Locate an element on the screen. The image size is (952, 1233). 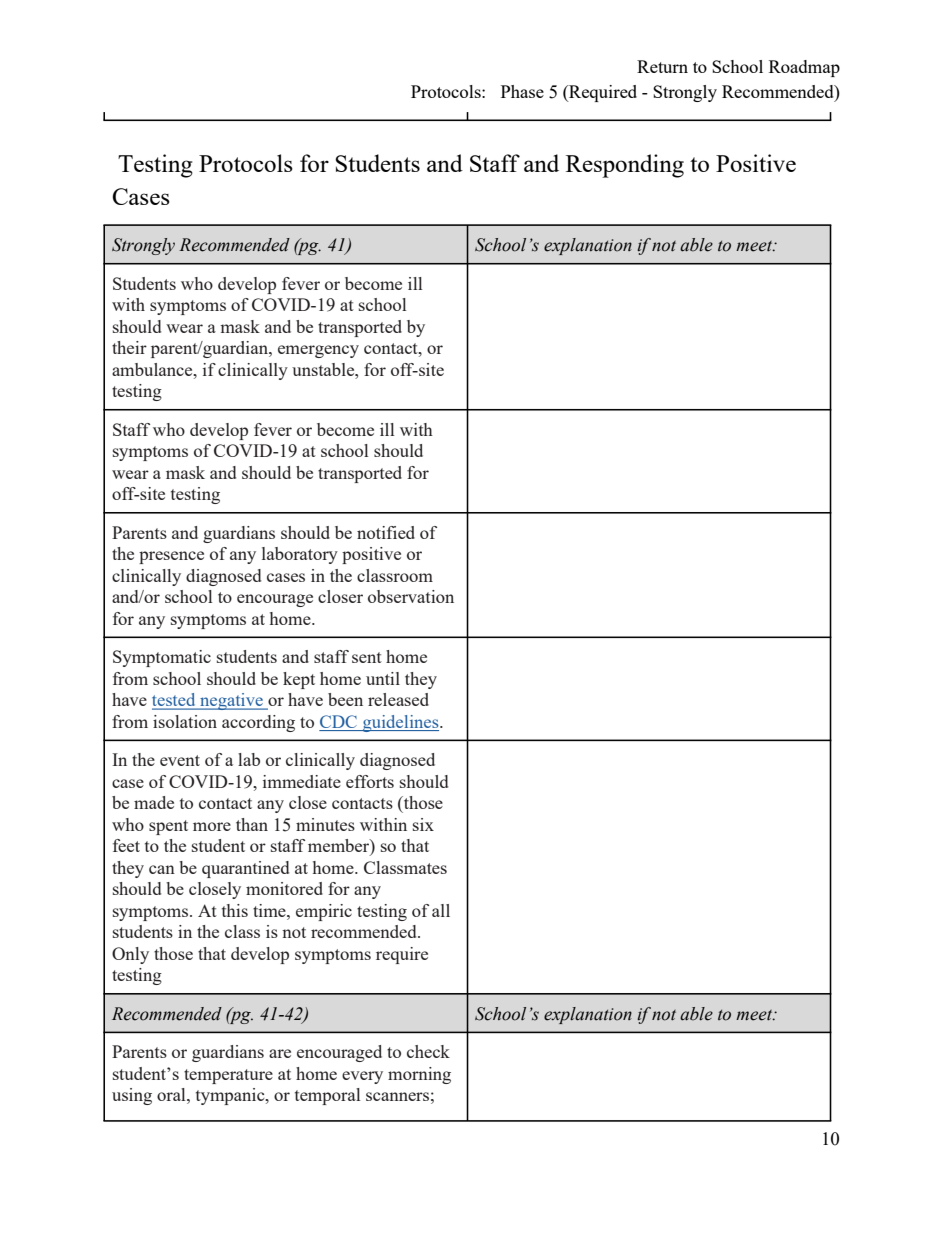
observation is located at coordinates (411, 596).
